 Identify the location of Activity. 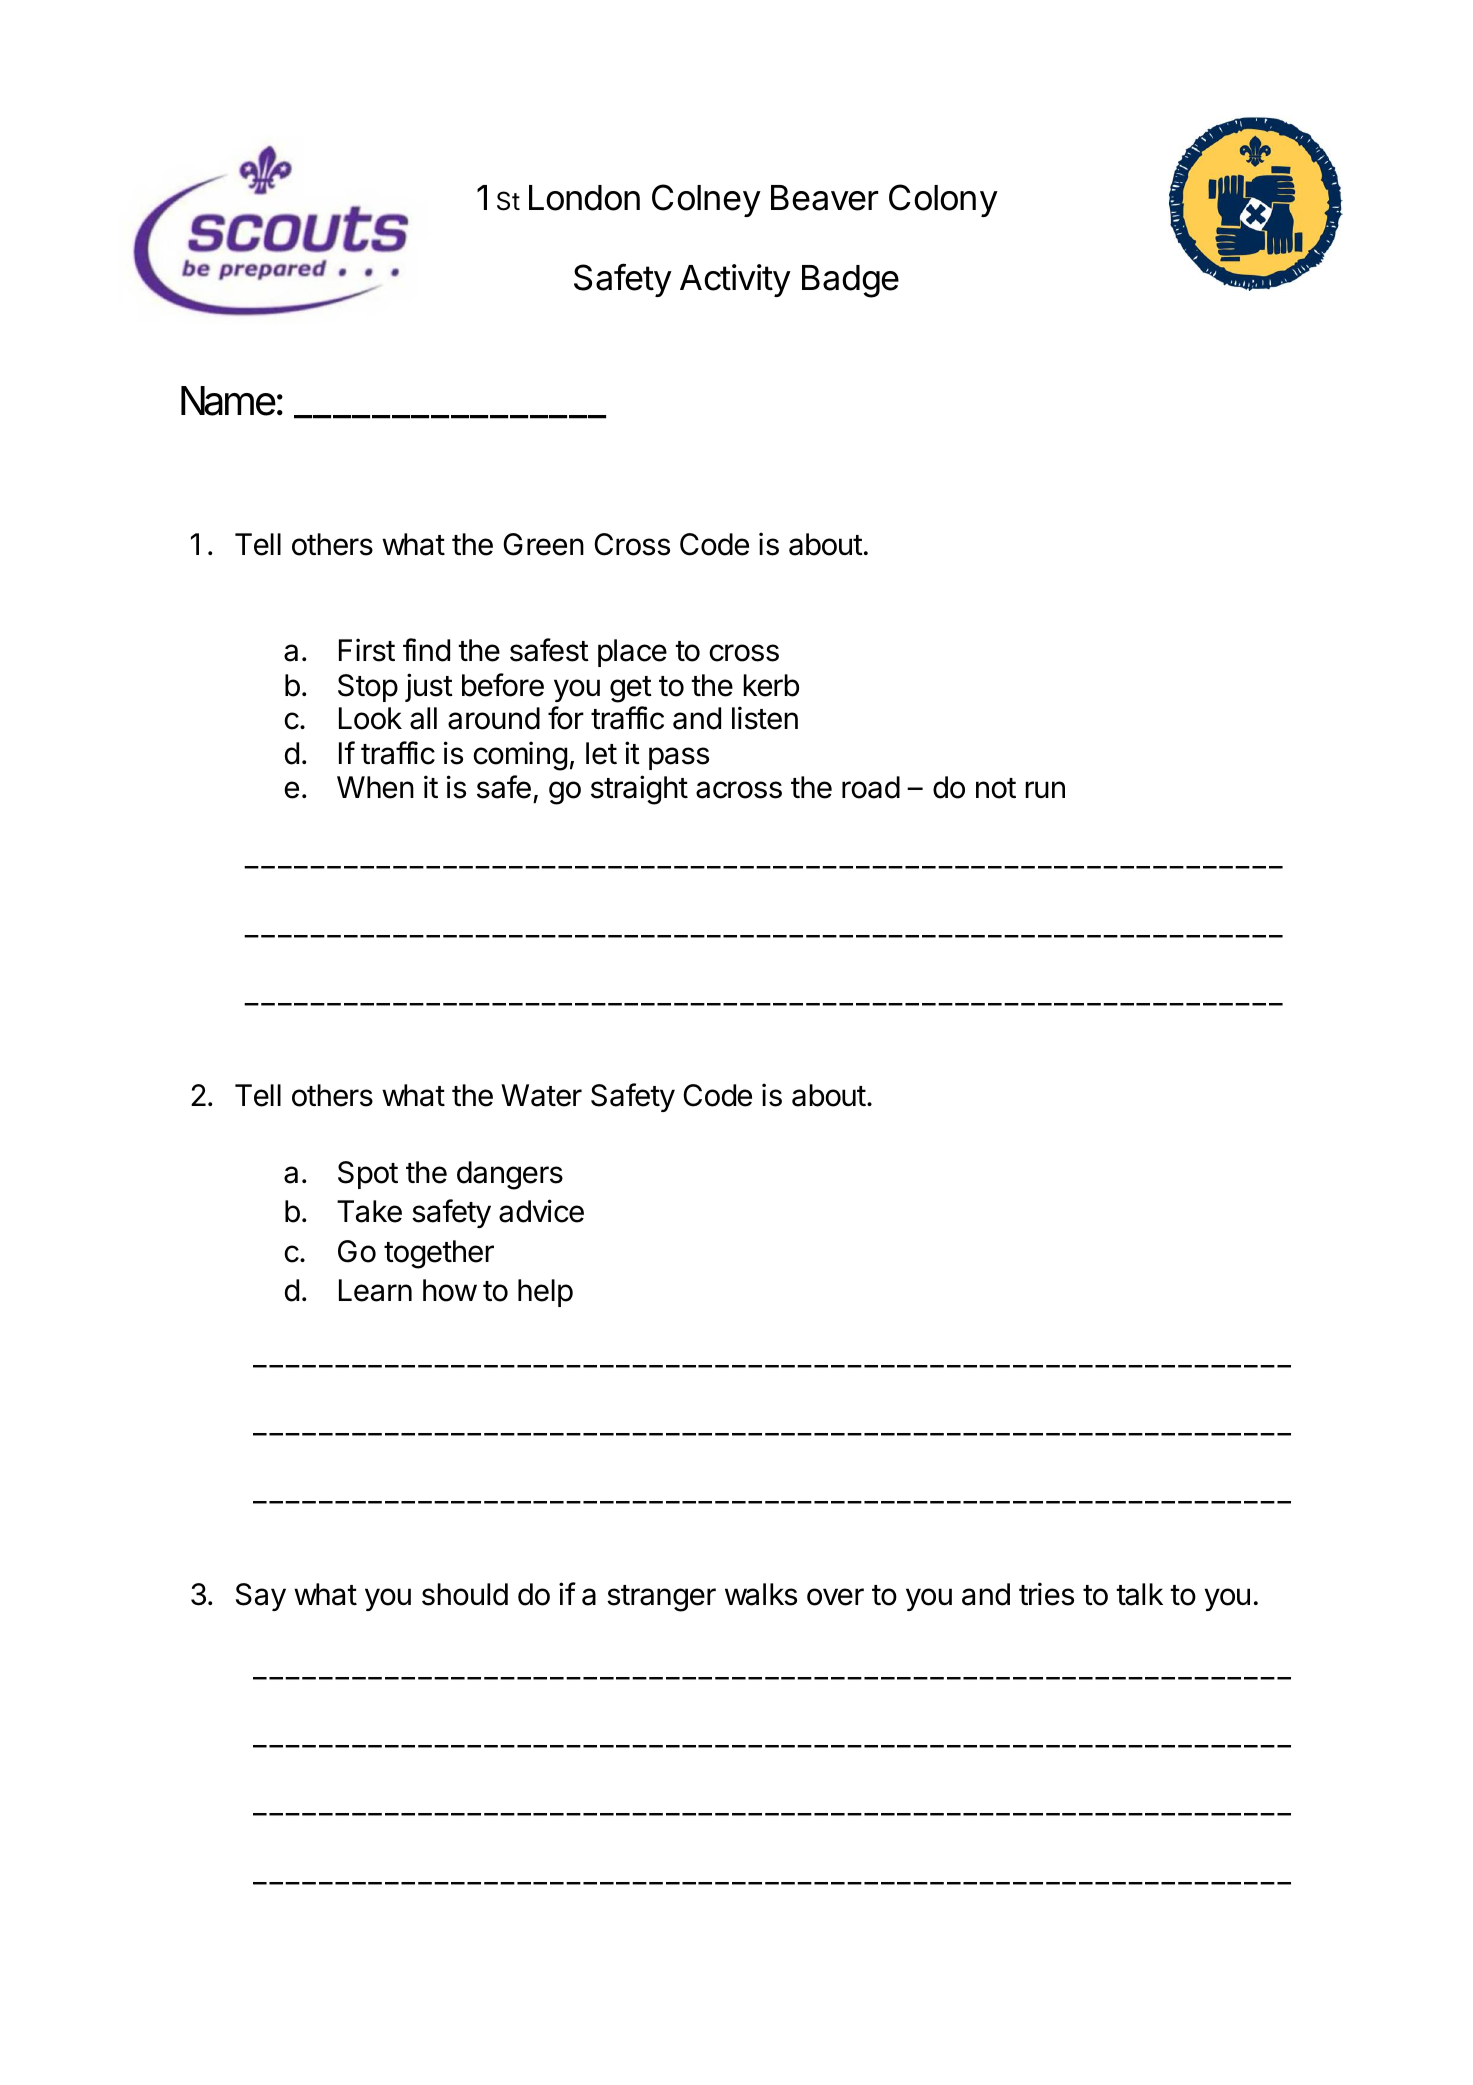
(735, 280).
